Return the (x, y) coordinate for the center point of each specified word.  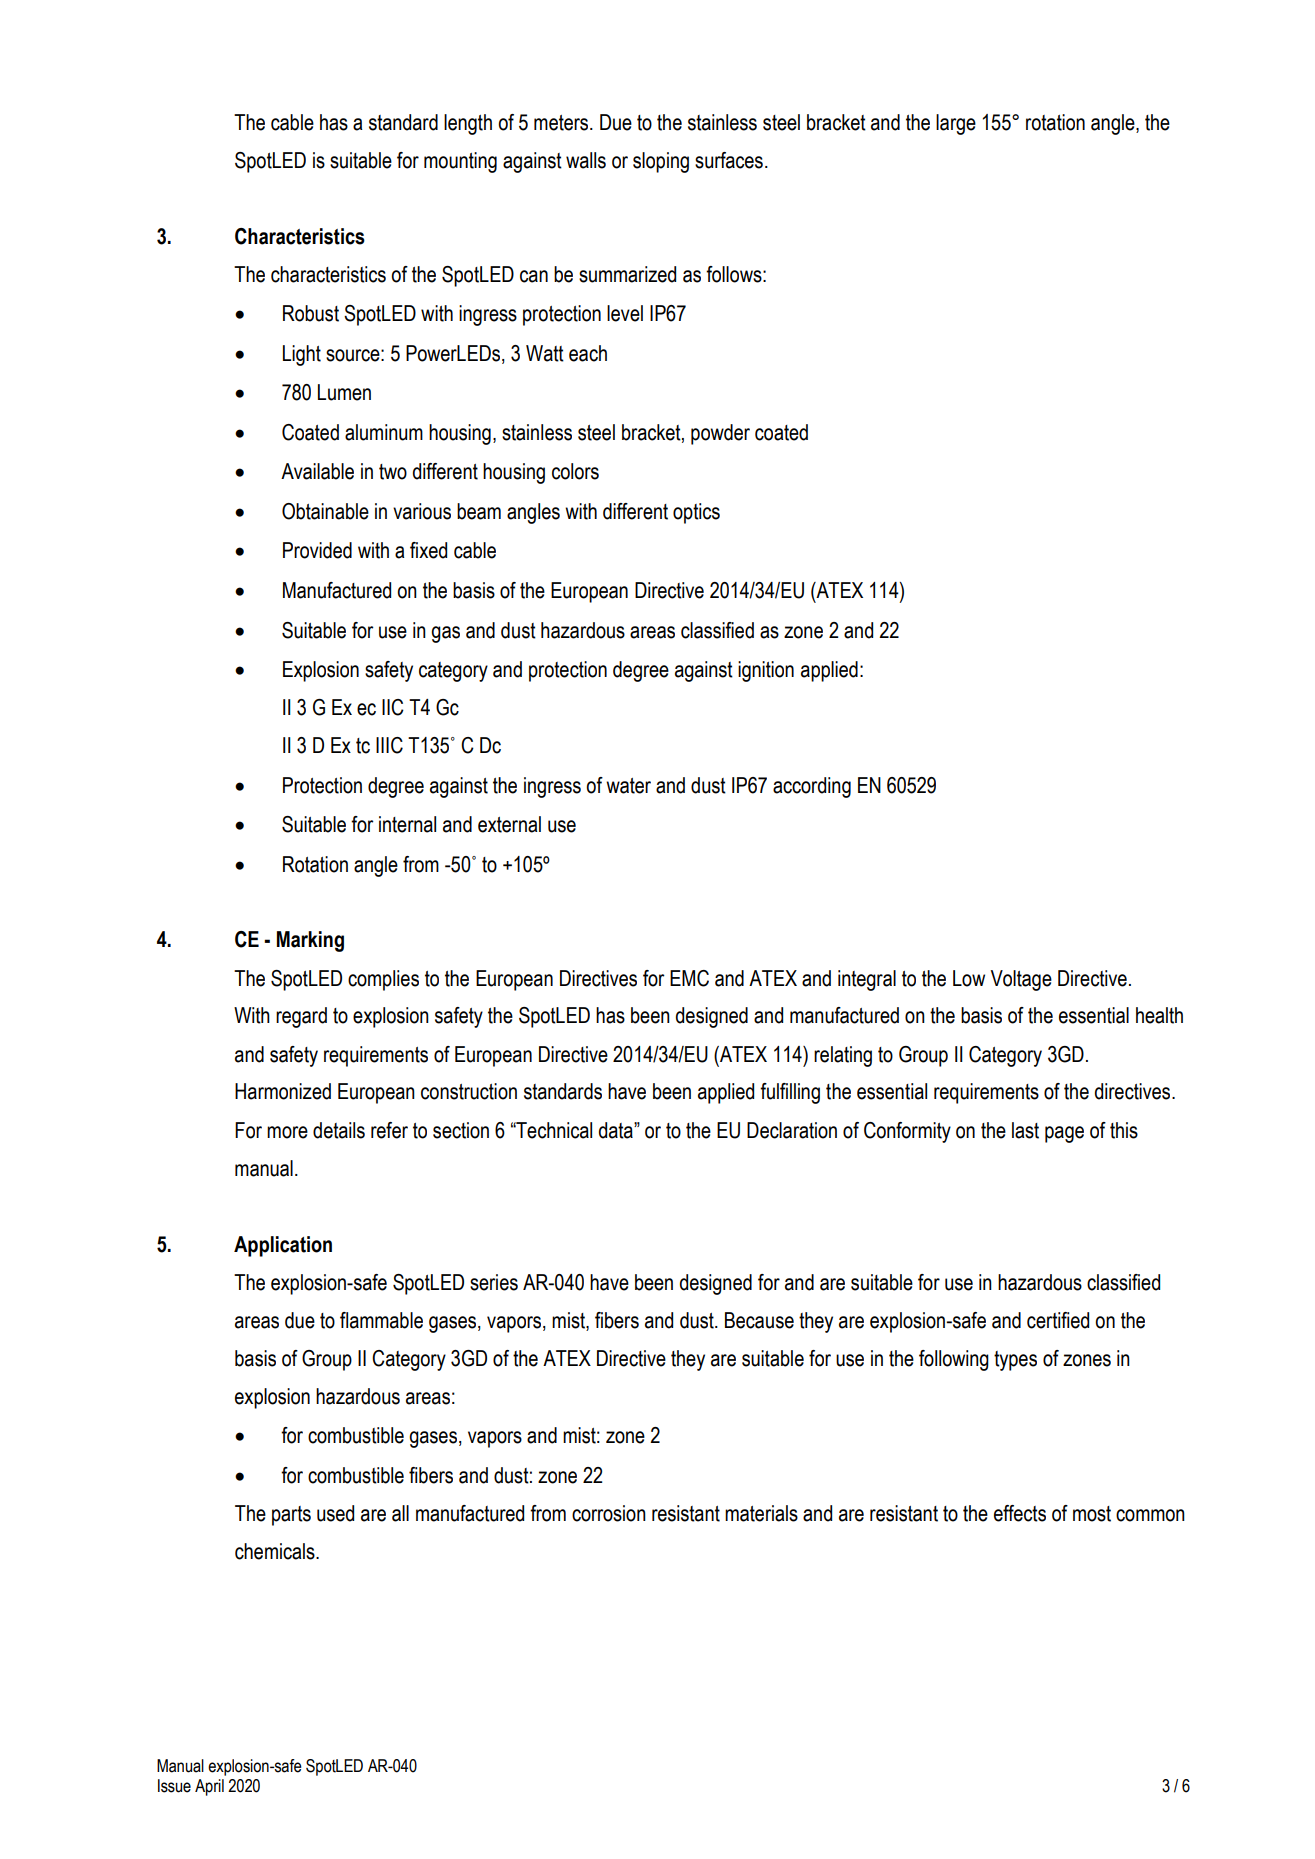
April (209, 1787)
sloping (661, 162)
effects (1020, 1513)
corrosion (609, 1513)
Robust (311, 313)
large (956, 124)
